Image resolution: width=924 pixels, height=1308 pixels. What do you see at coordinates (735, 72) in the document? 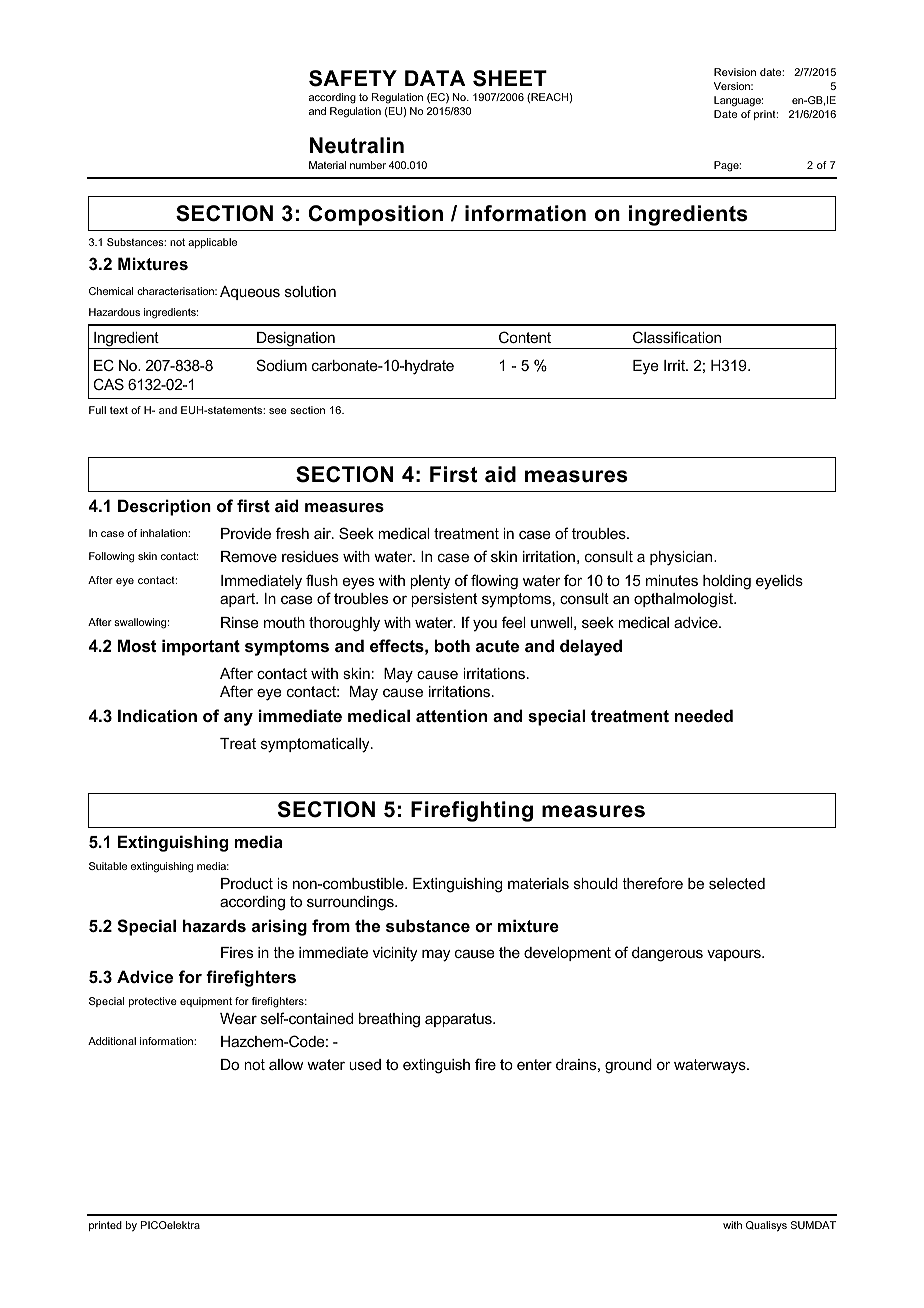
I see `Revision` at bounding box center [735, 72].
